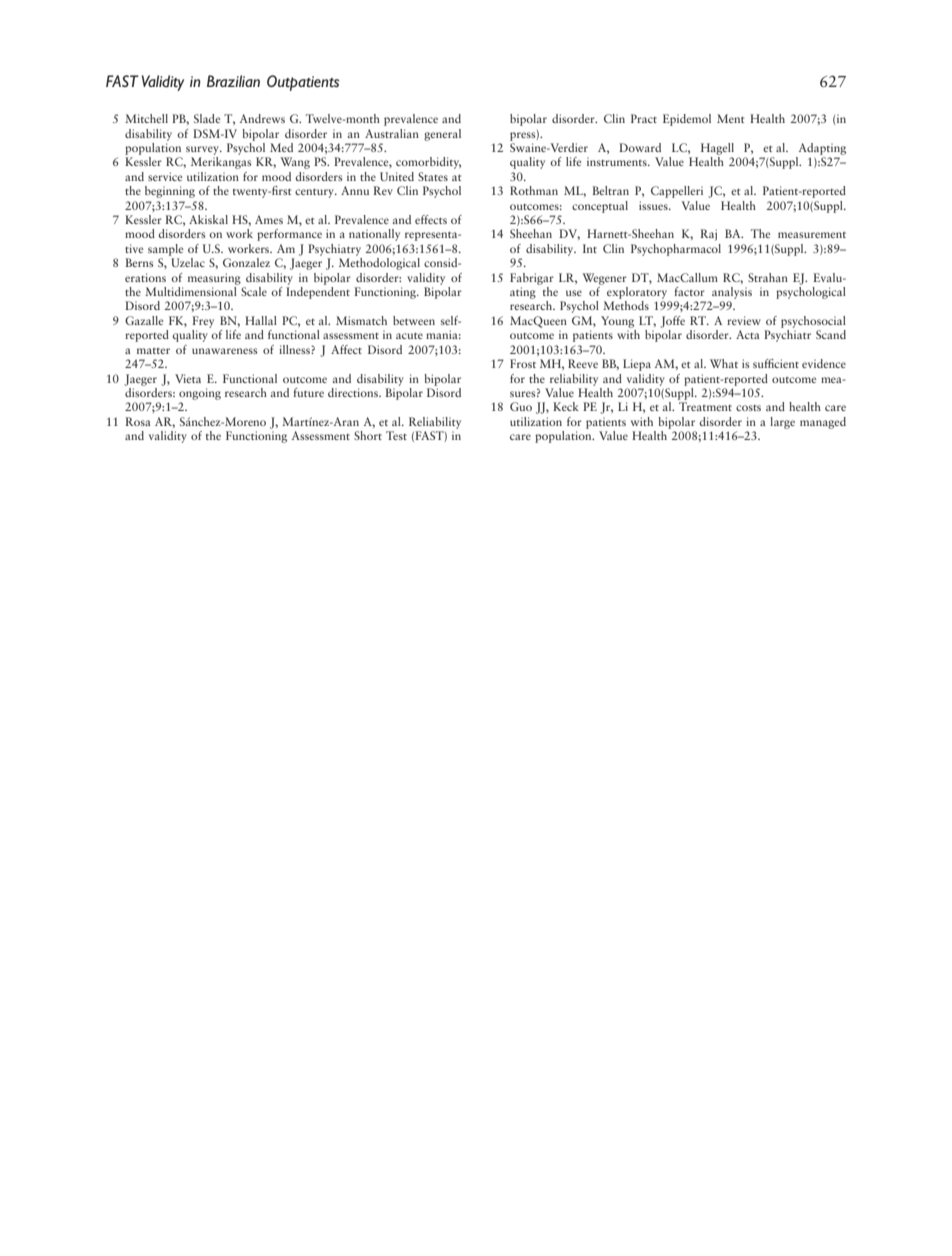 The height and width of the document is (1256, 952). Describe the element at coordinates (822, 149) in the document. I see `Adapting` at that location.
